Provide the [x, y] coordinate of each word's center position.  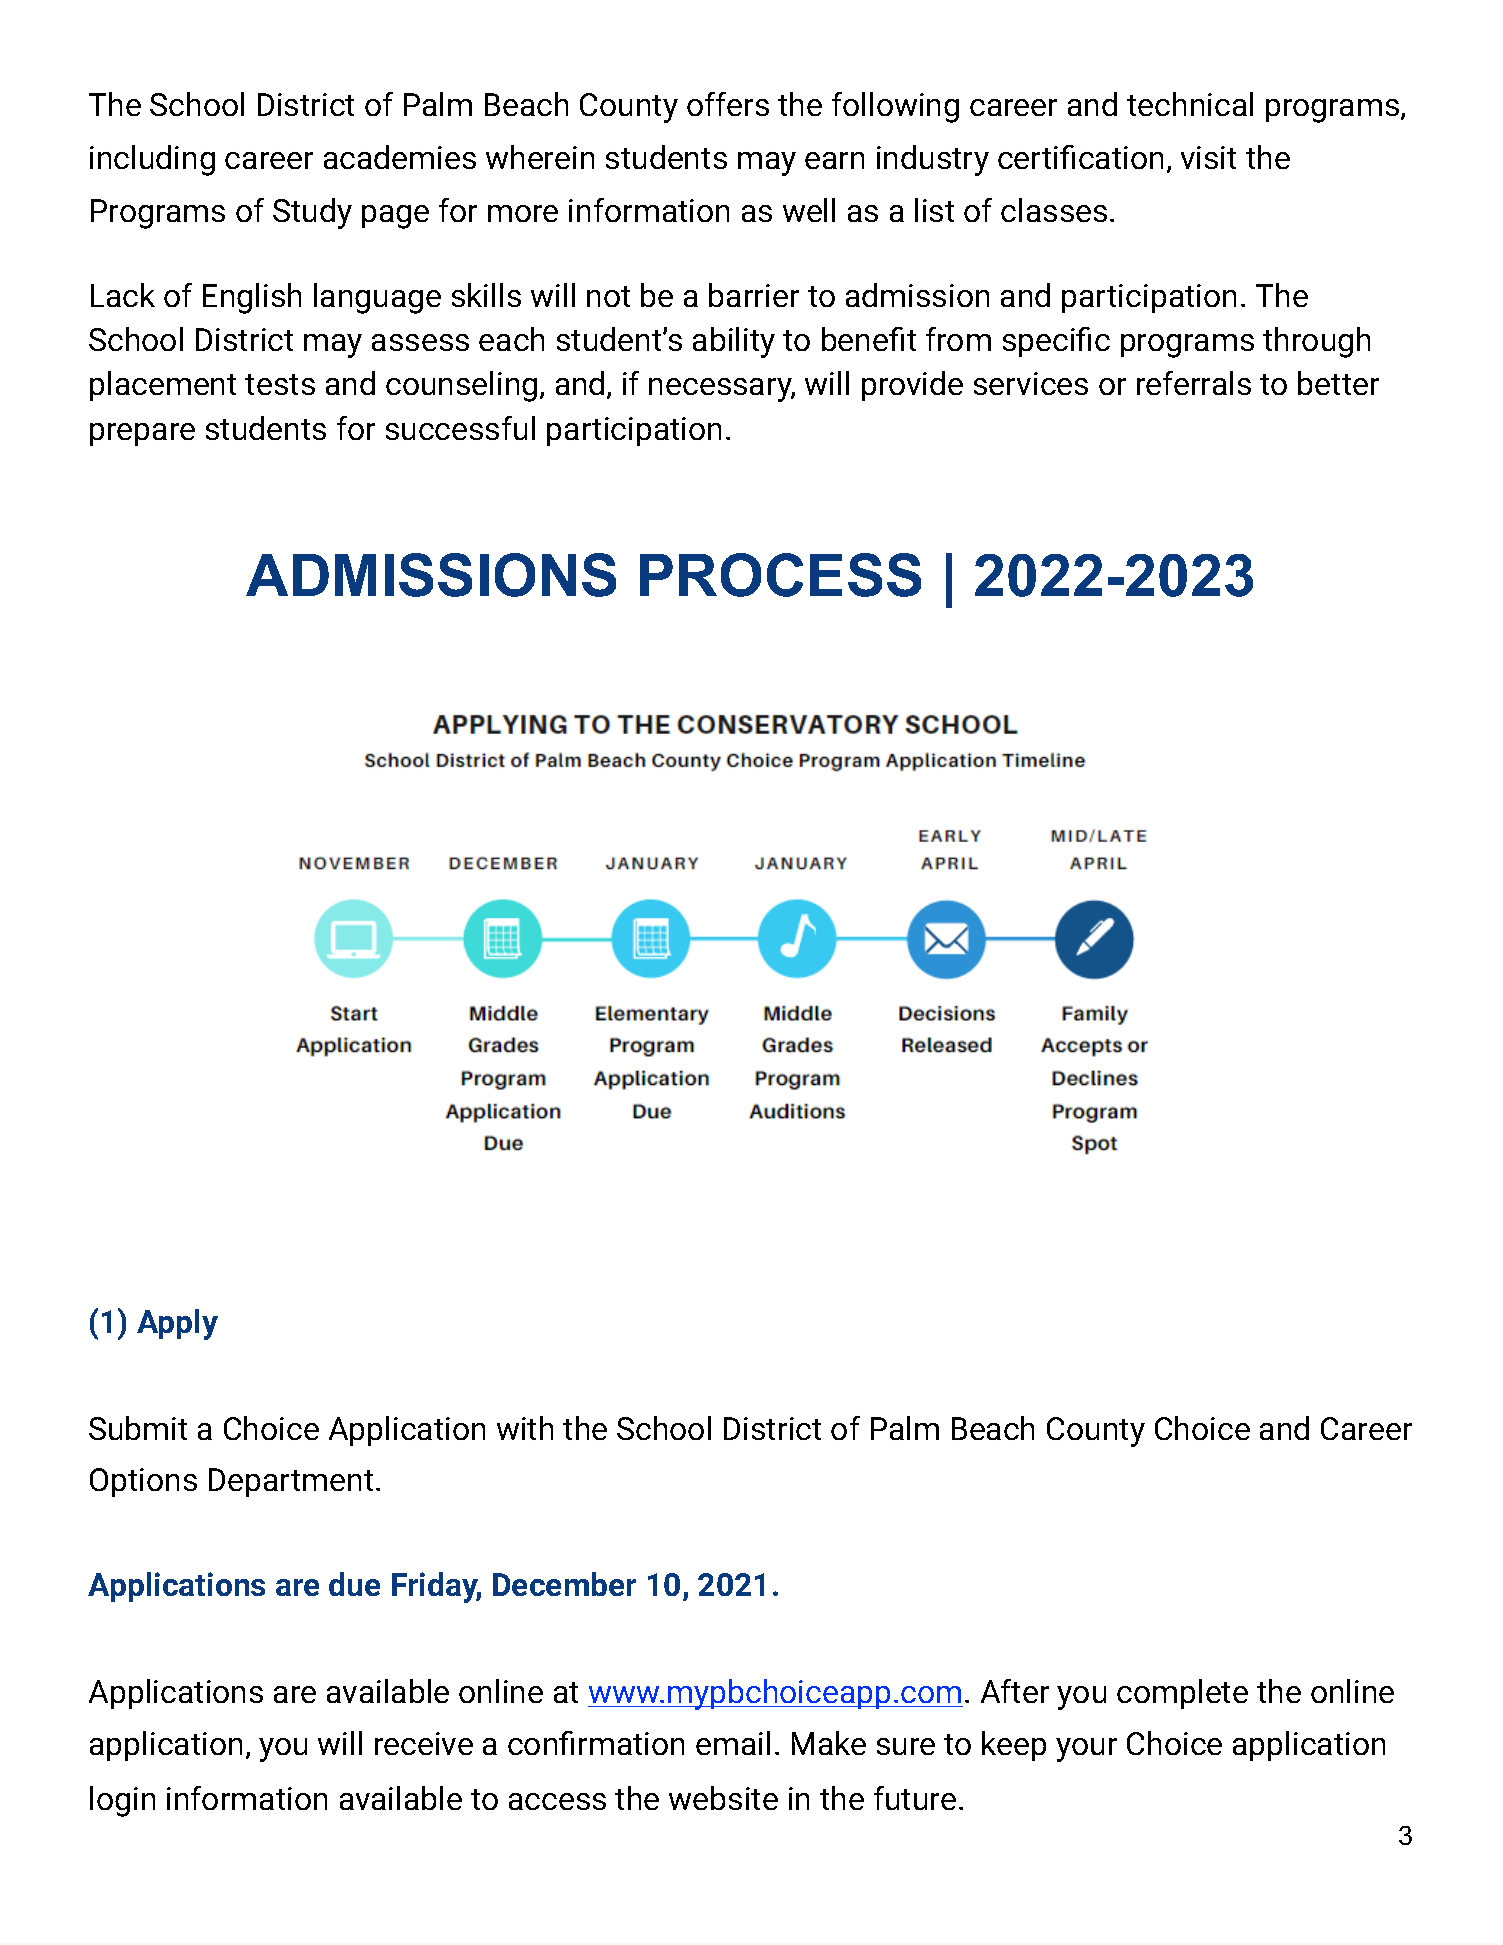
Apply [177, 1324]
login [122, 1801]
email [733, 1743]
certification [1080, 157]
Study [312, 213]
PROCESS [780, 575]
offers [728, 104]
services [1031, 383]
